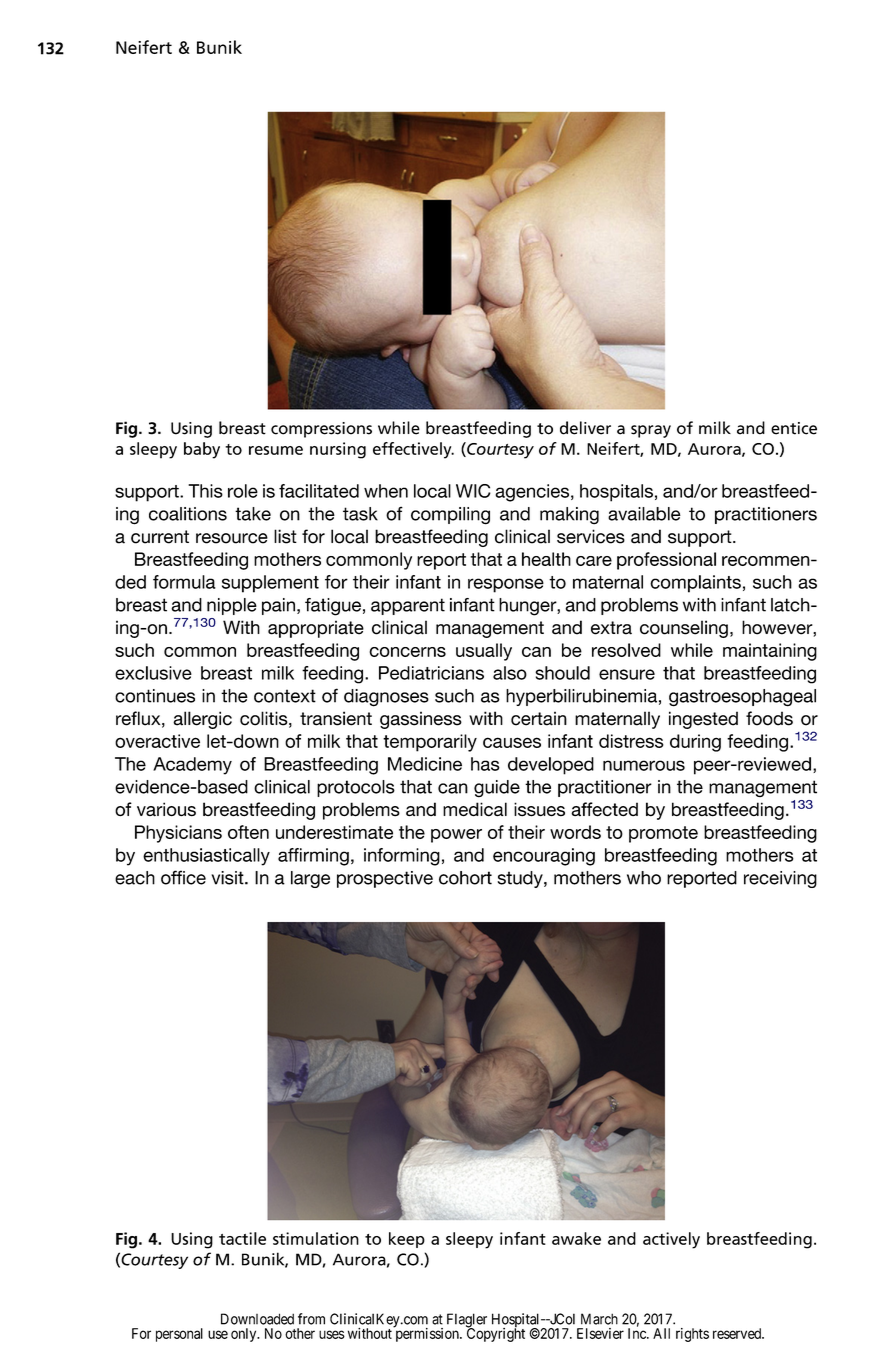  Describe the element at coordinates (202, 450) in the screenshot. I see `baby` at that location.
